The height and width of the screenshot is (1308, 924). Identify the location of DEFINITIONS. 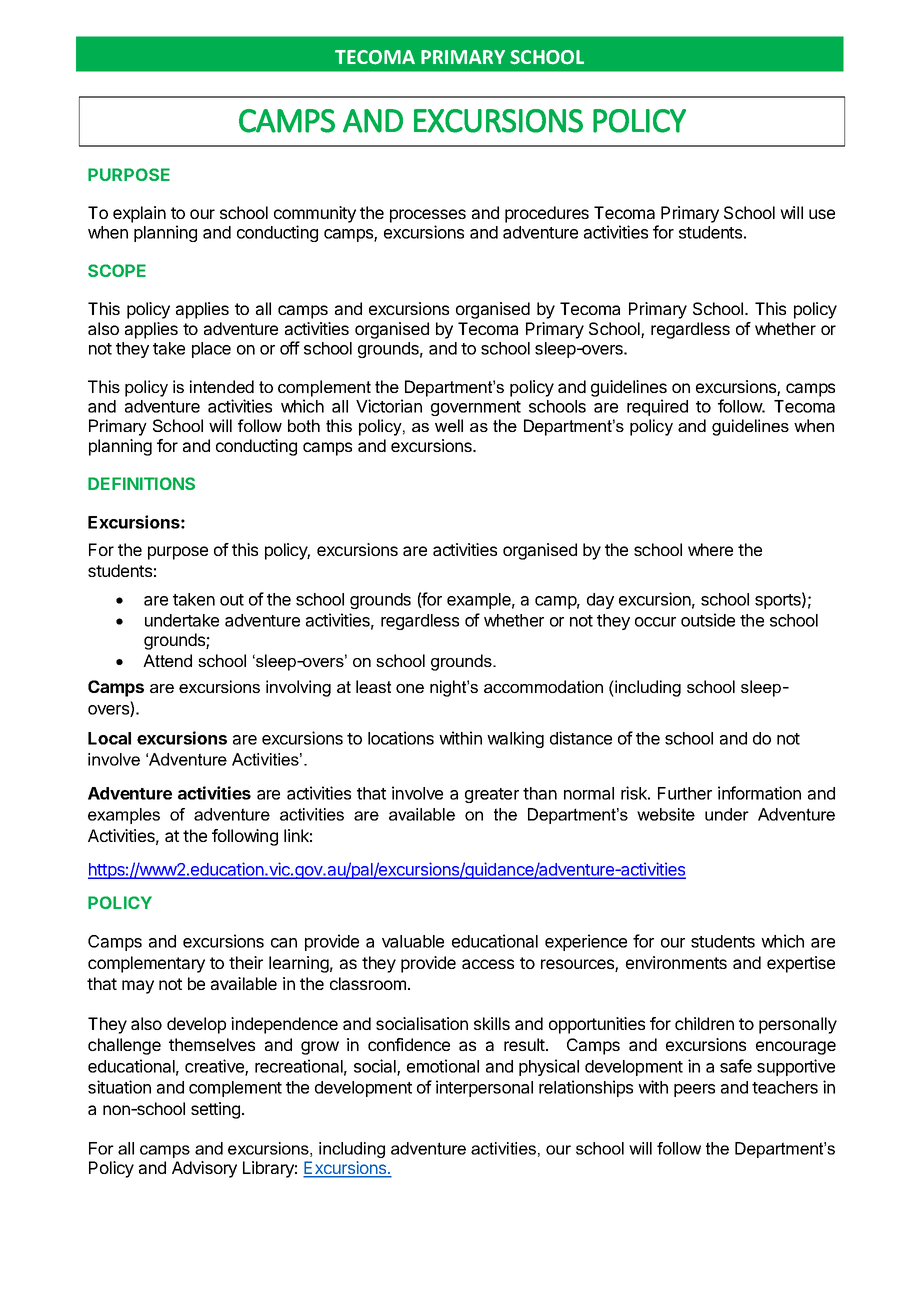
(141, 483).
